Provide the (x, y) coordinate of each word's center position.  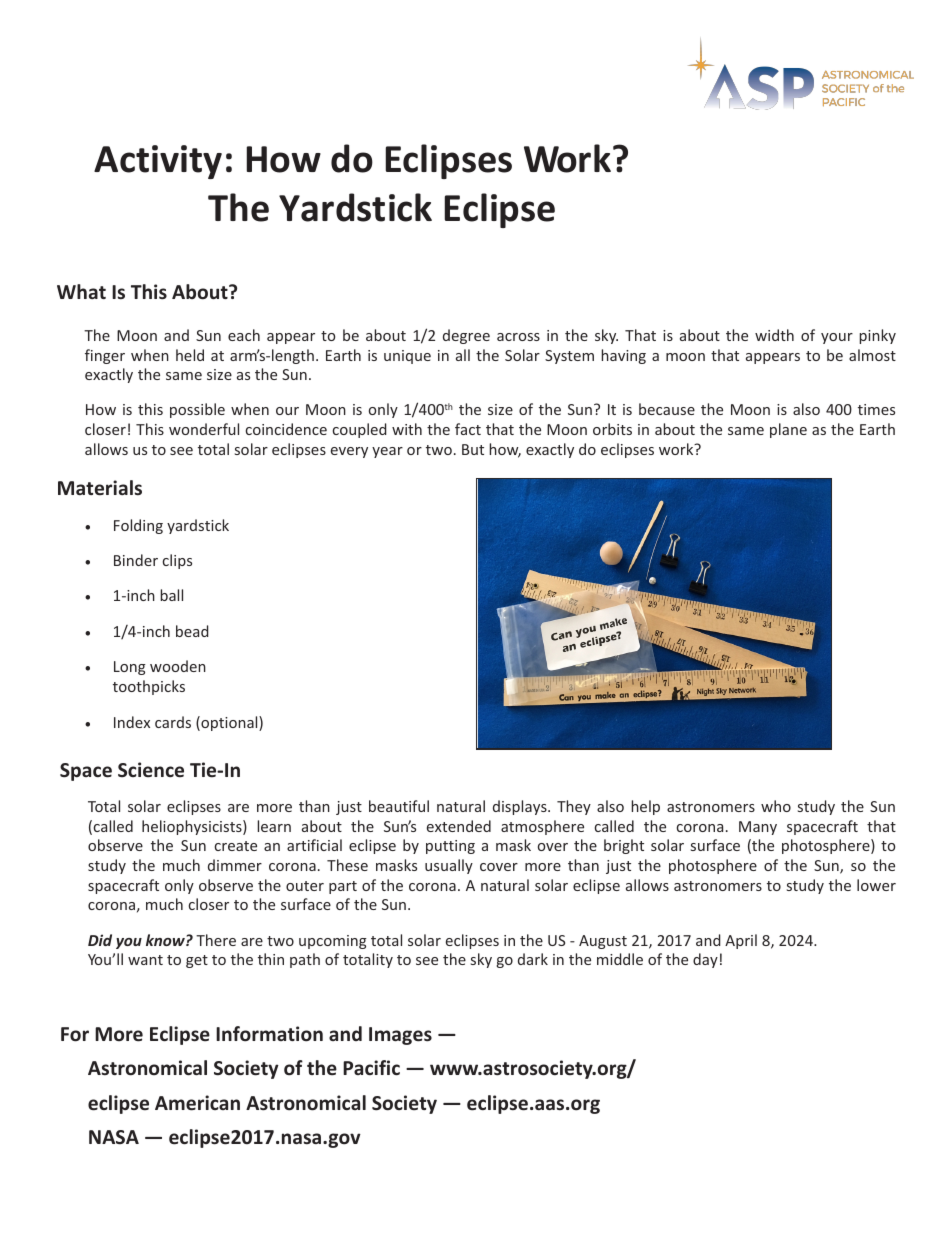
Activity (158, 162)
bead (192, 631)
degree (466, 336)
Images (400, 1036)
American (197, 1103)
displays (521, 807)
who (776, 806)
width (774, 335)
